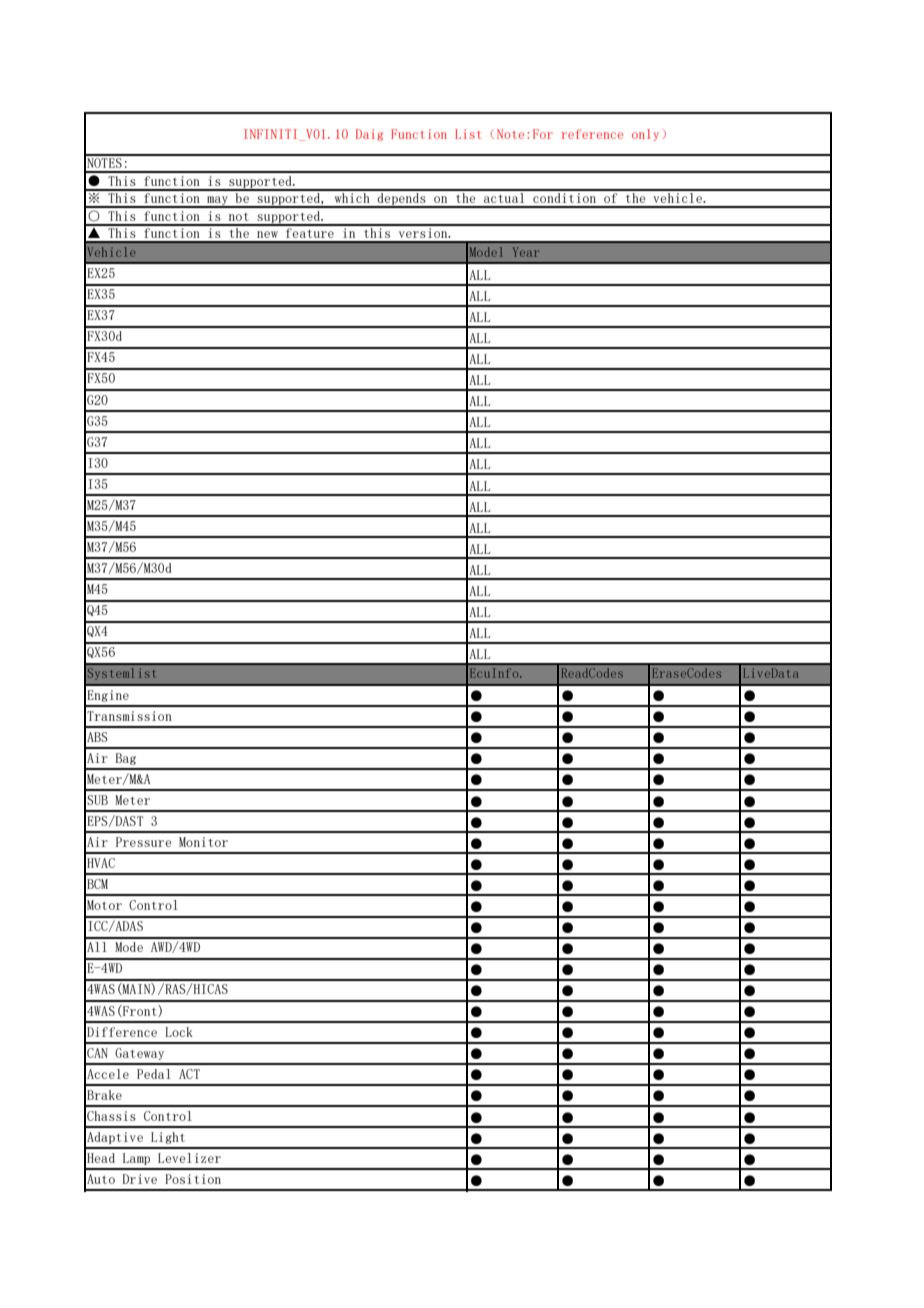 This image has width=924, height=1308. Describe the element at coordinates (592, 134) in the image. I see `reference` at that location.
